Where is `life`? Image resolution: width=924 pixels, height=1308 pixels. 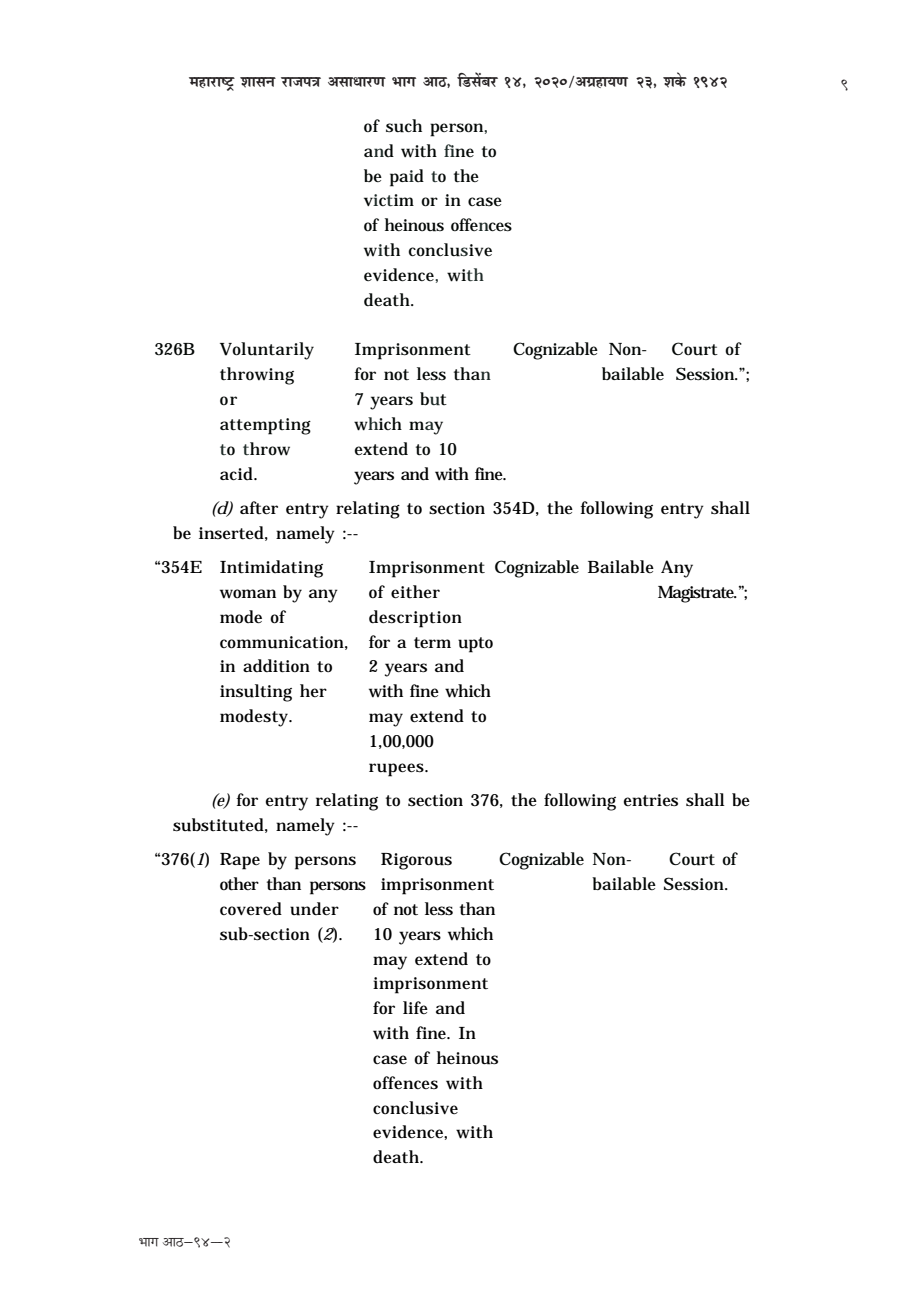 life is located at coordinates (415, 1007).
